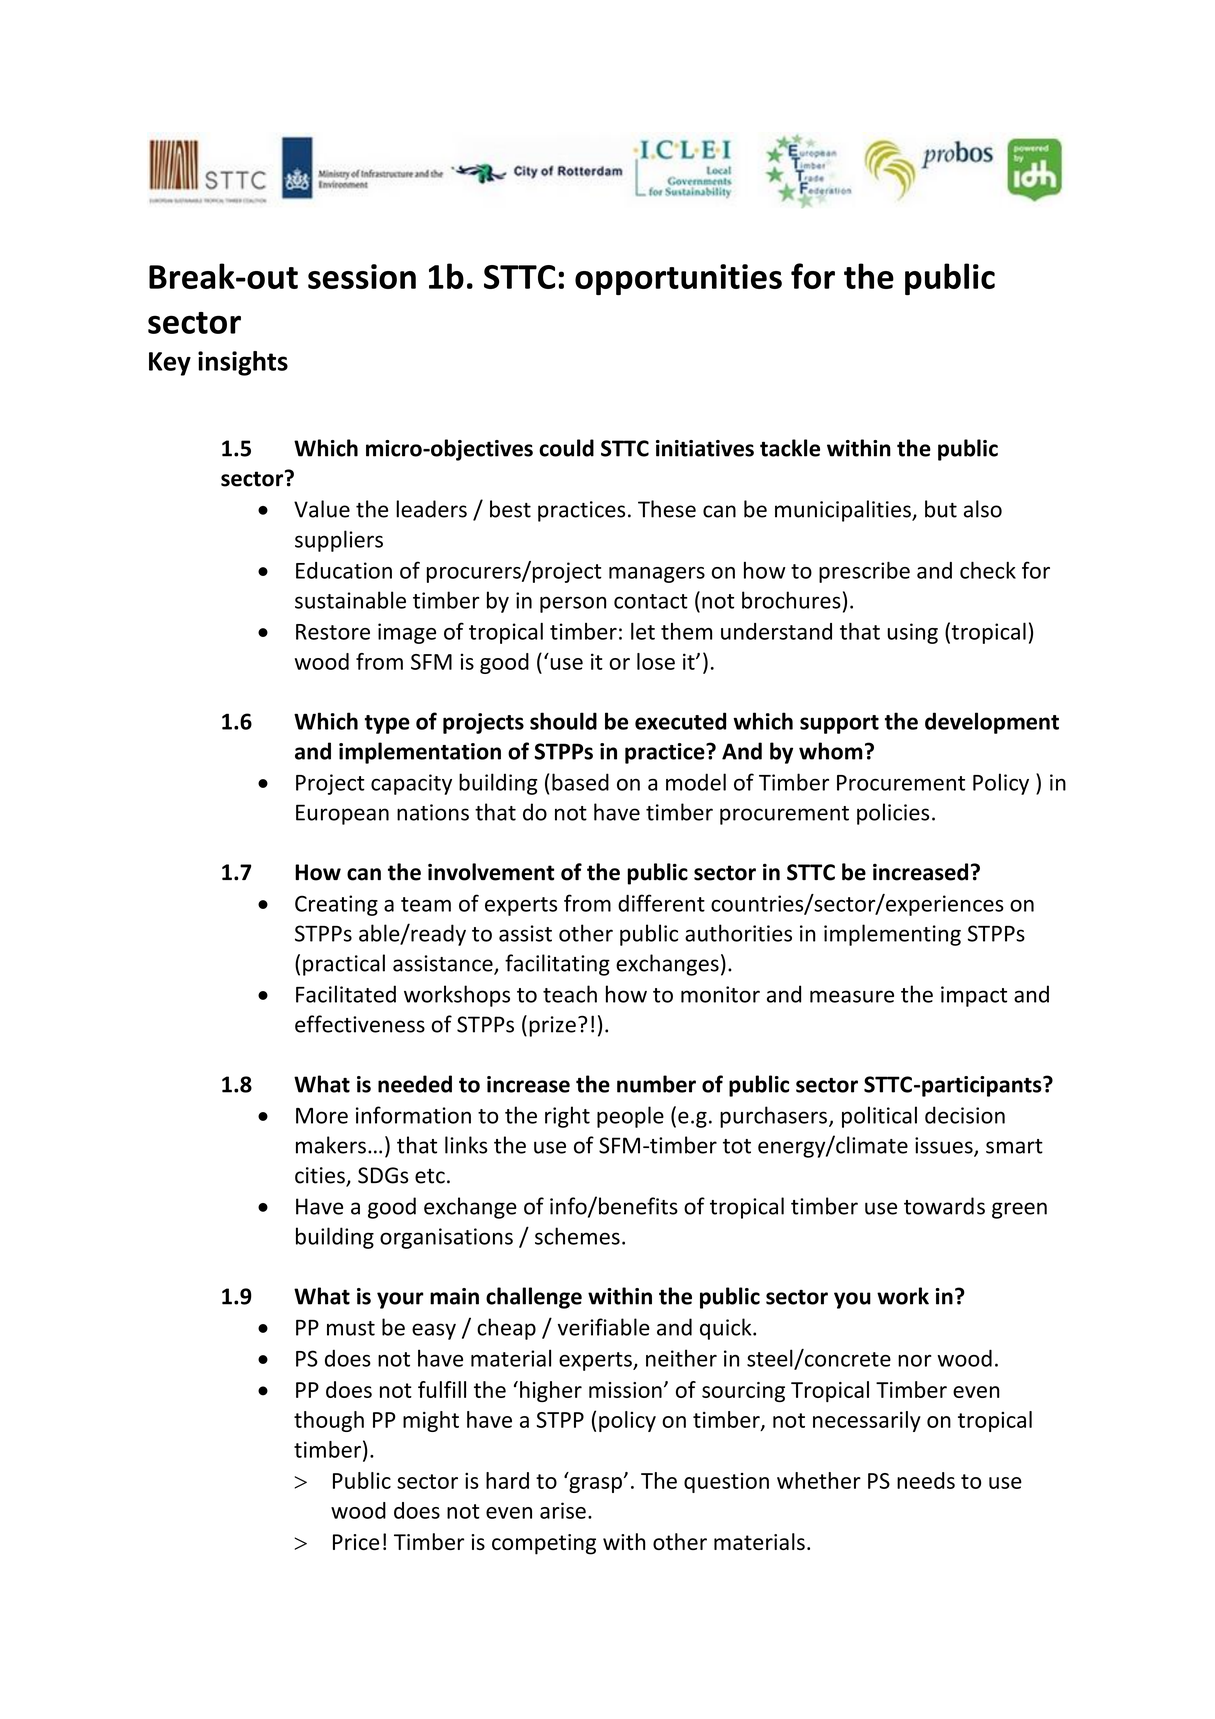  I want to click on insights, so click(243, 363).
